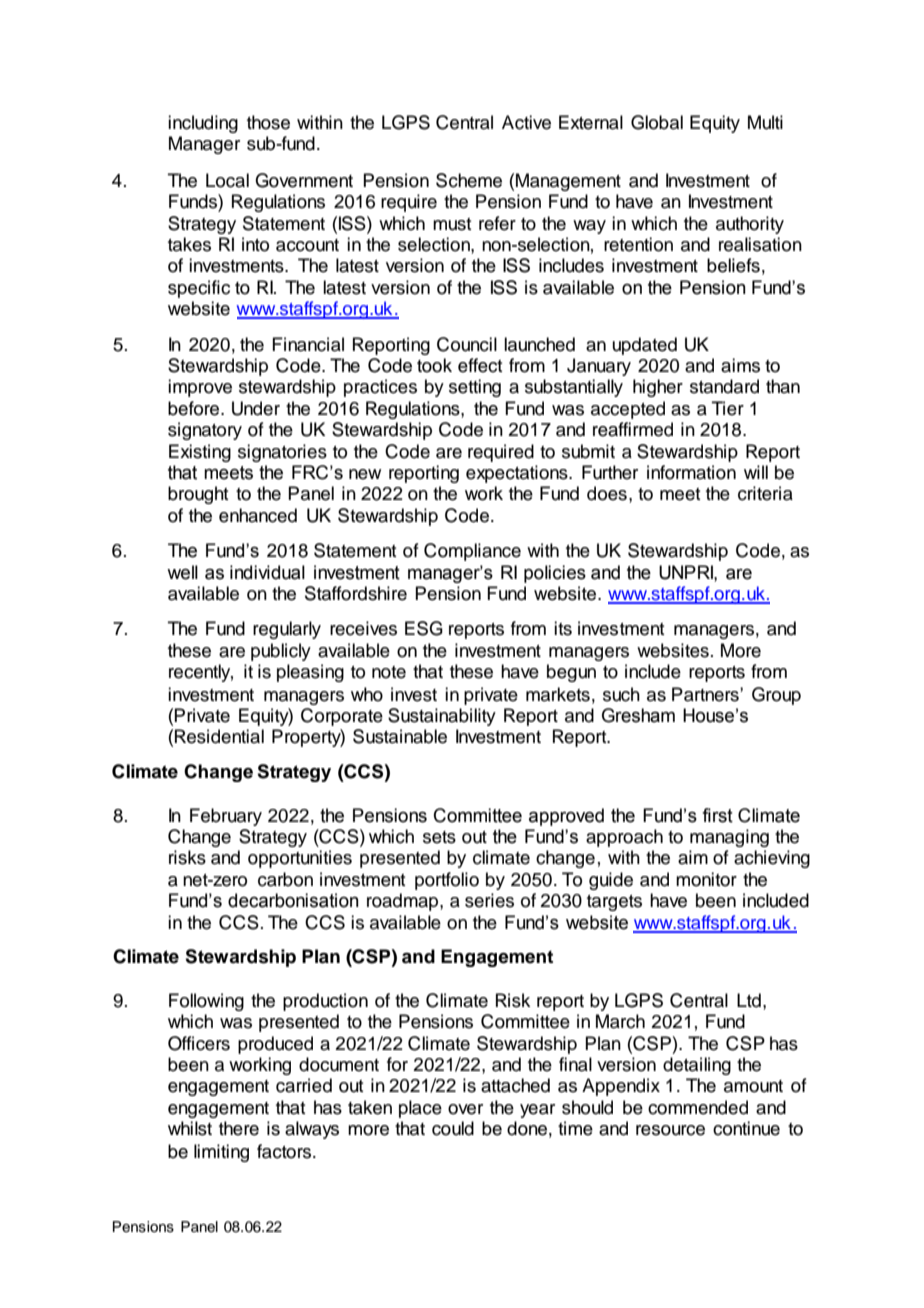  What do you see at coordinates (424, 628) in the image?
I see `ESG` at bounding box center [424, 628].
